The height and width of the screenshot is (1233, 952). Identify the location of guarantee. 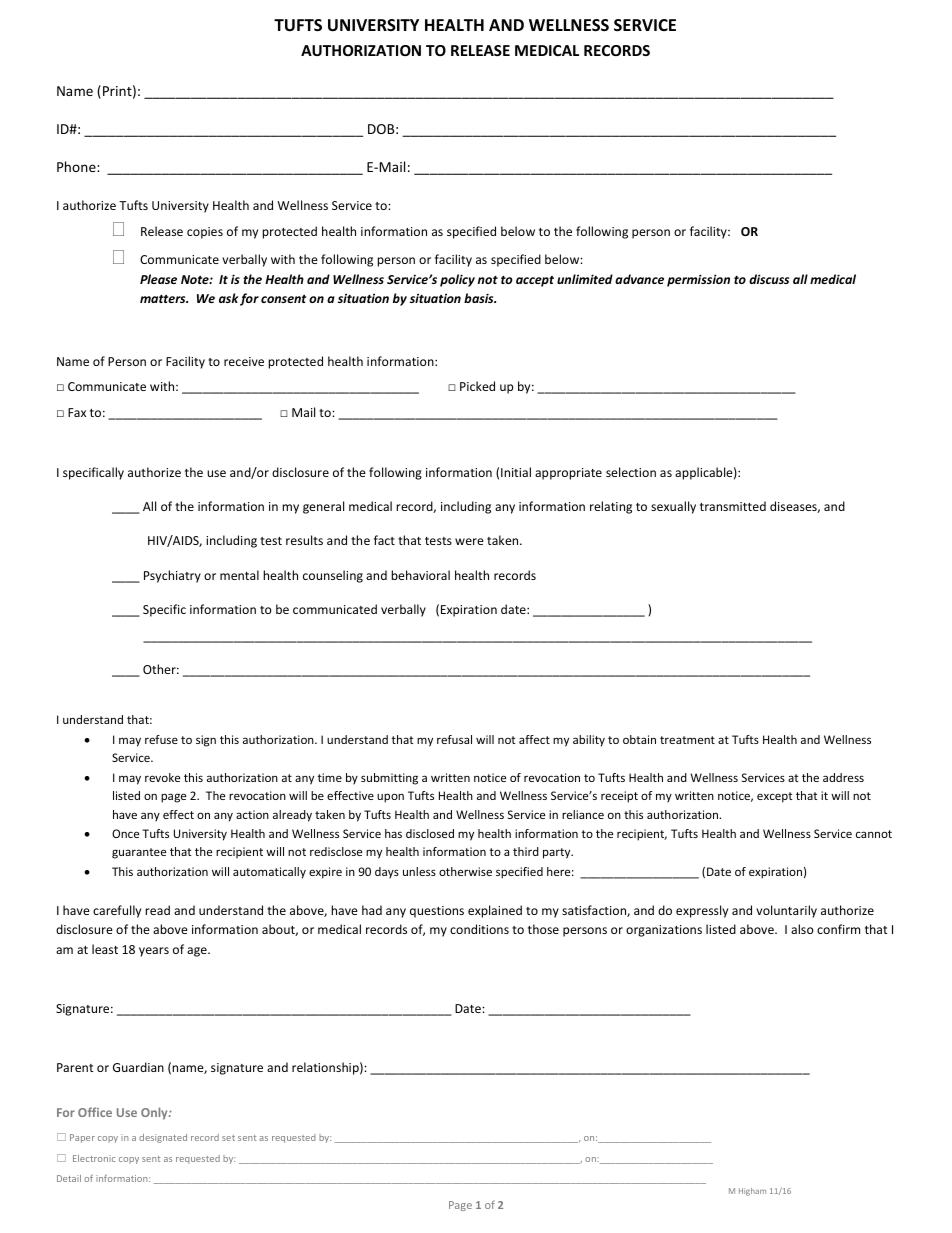
(139, 853).
